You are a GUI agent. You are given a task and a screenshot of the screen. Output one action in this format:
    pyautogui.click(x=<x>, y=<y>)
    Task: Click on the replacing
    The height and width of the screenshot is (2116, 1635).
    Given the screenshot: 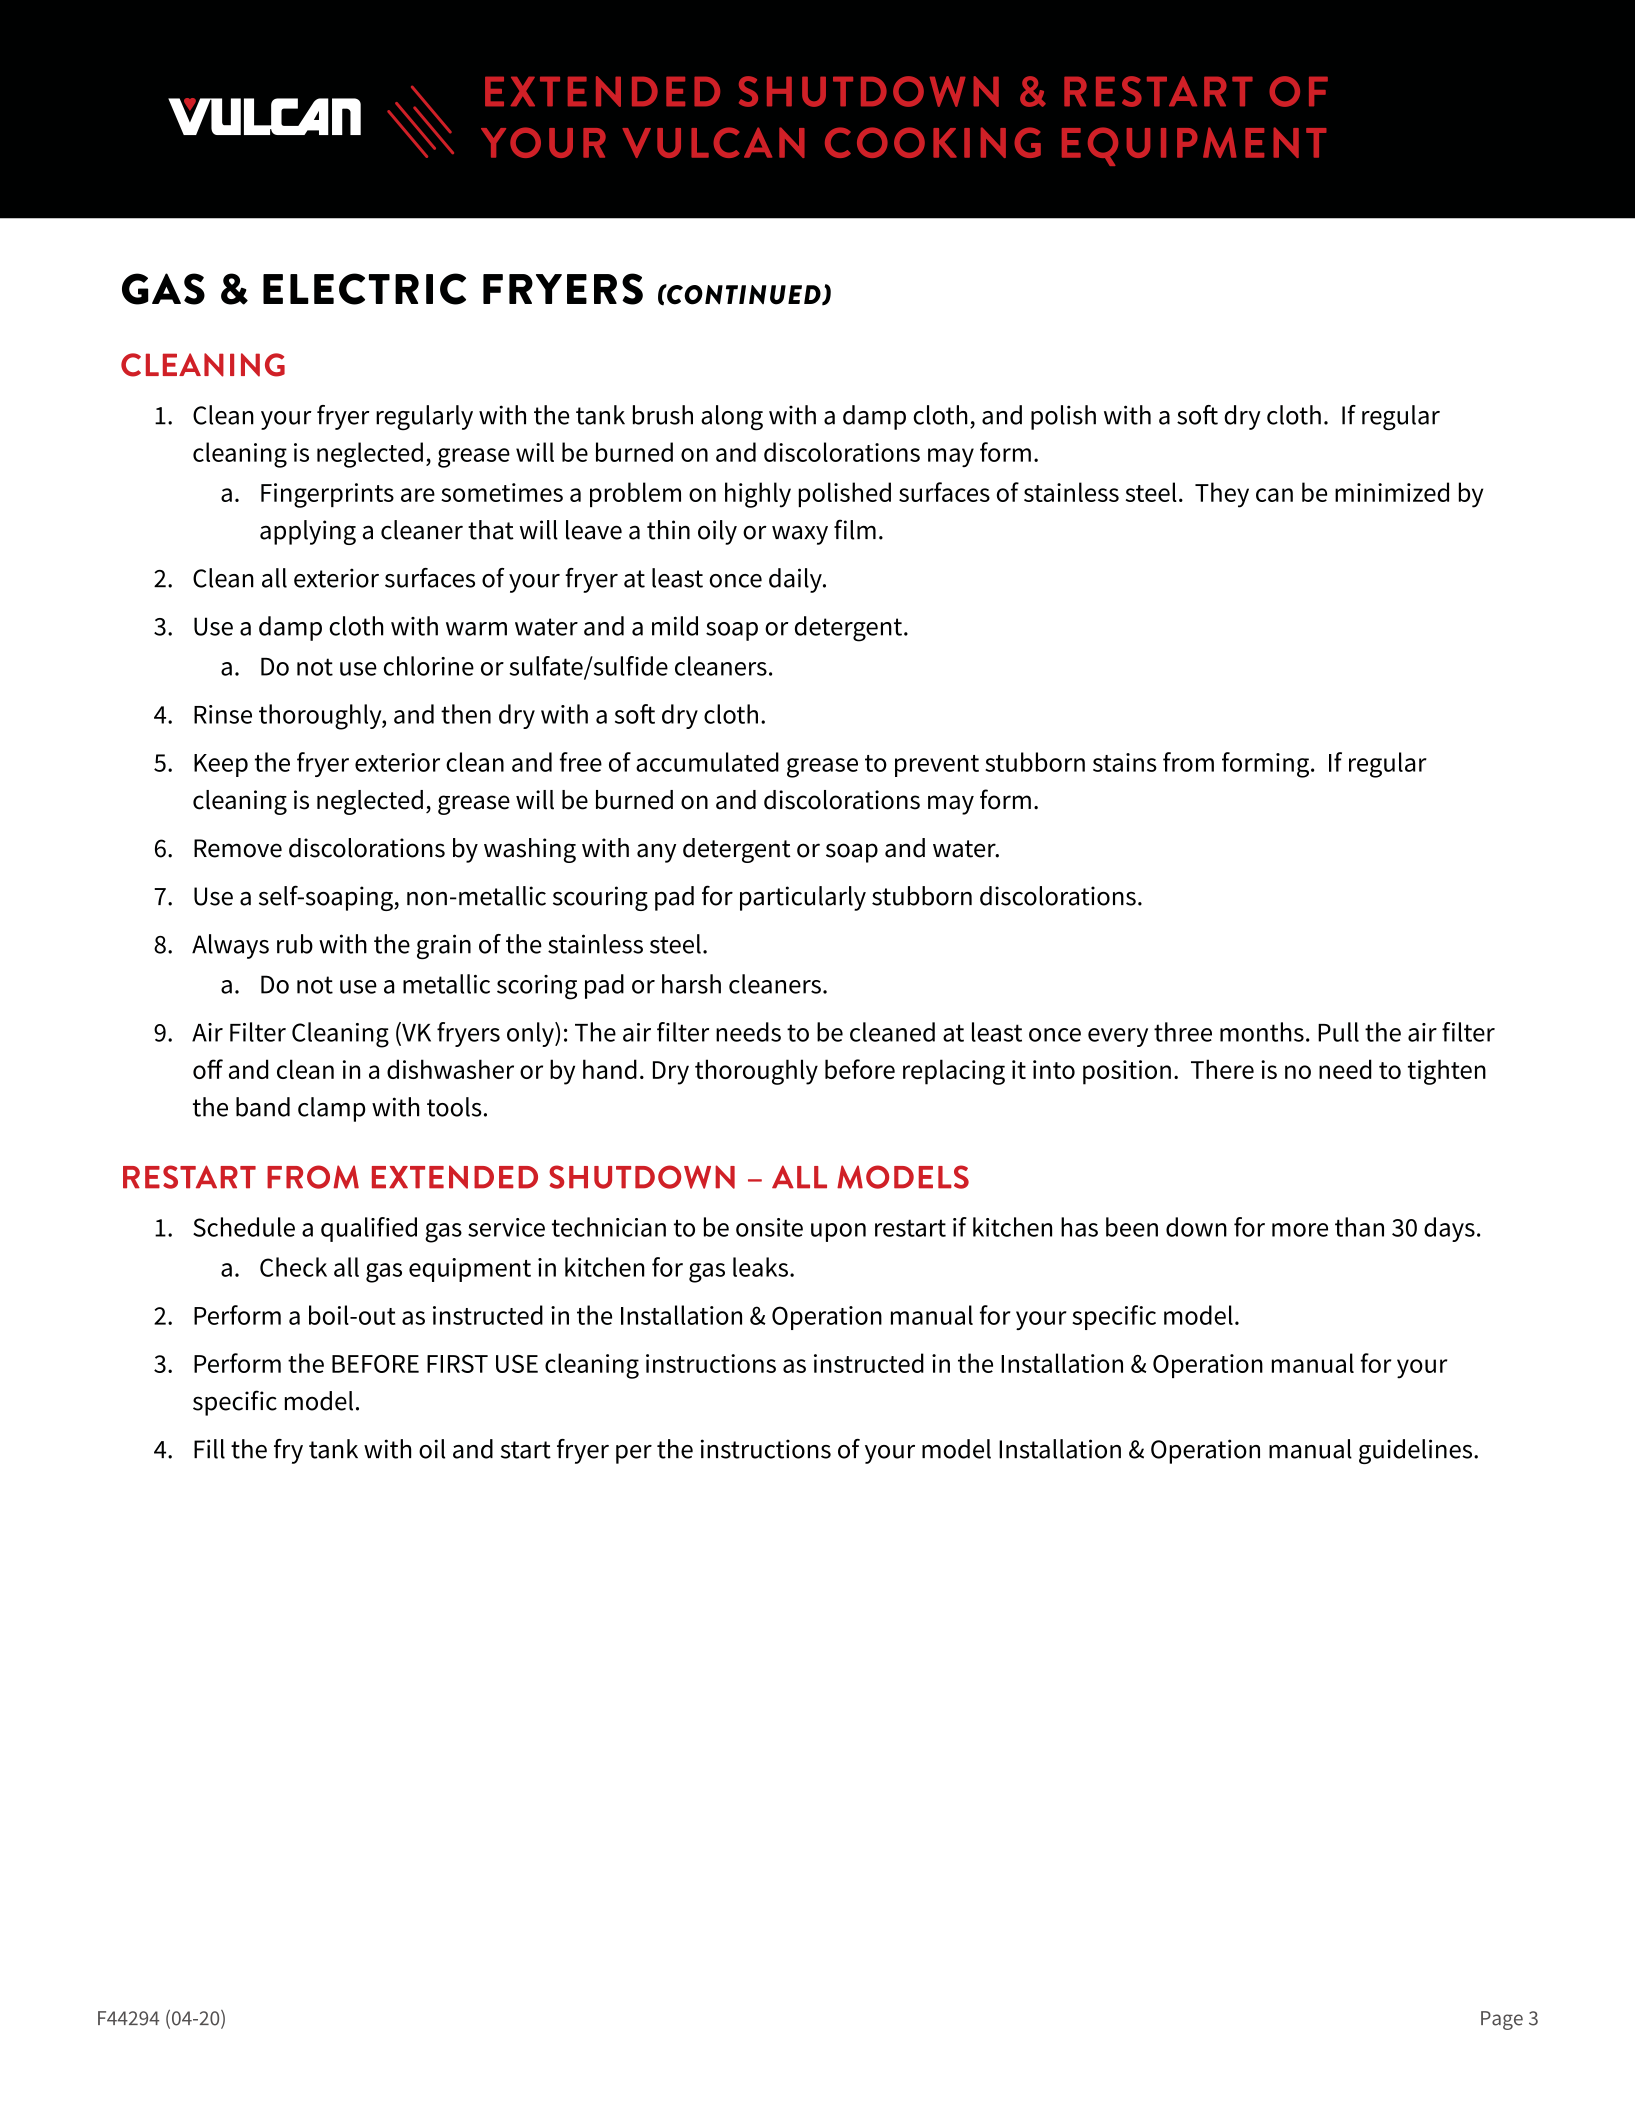 What is the action you would take?
    pyautogui.click(x=954, y=1072)
